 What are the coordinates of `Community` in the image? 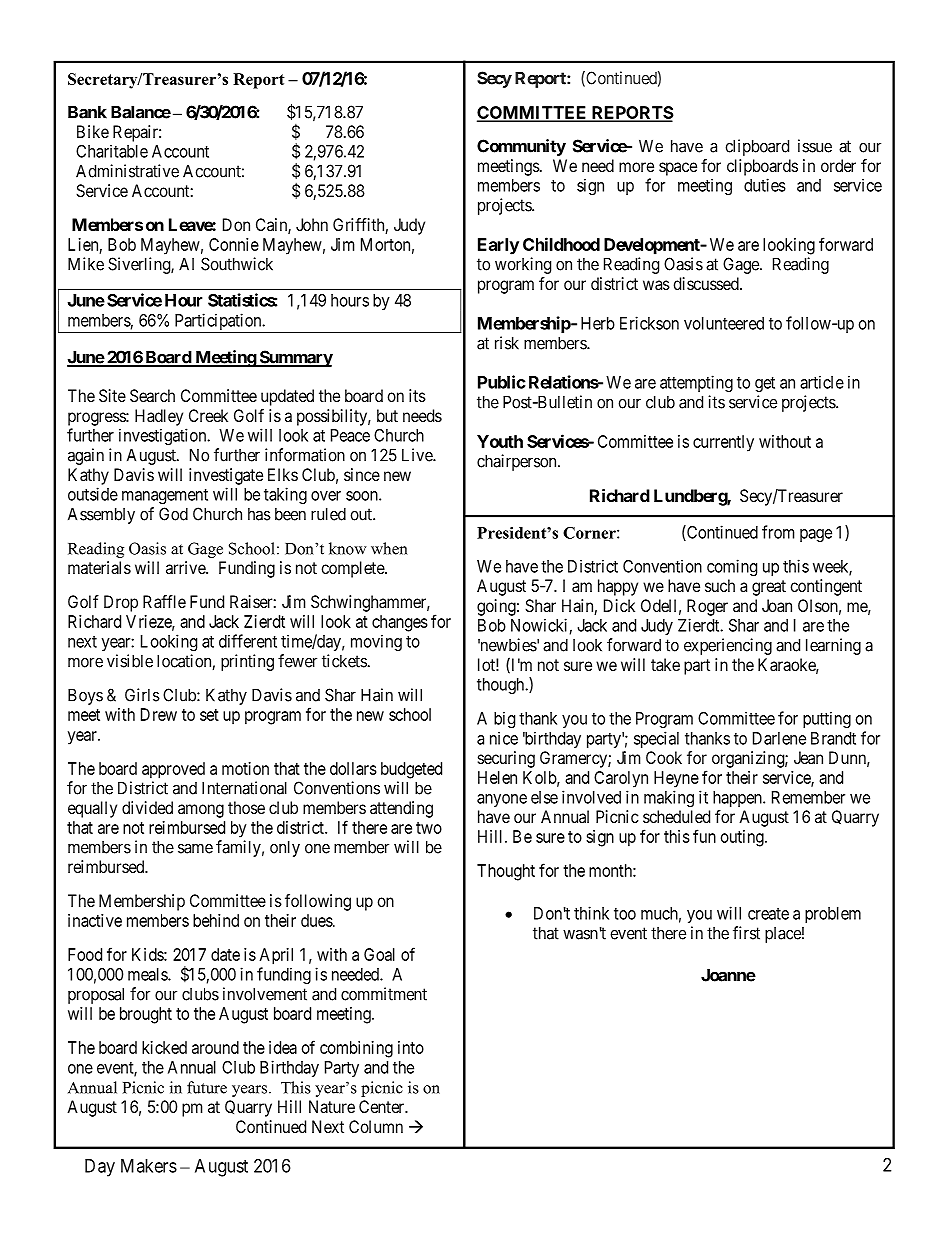 It's located at (521, 147).
